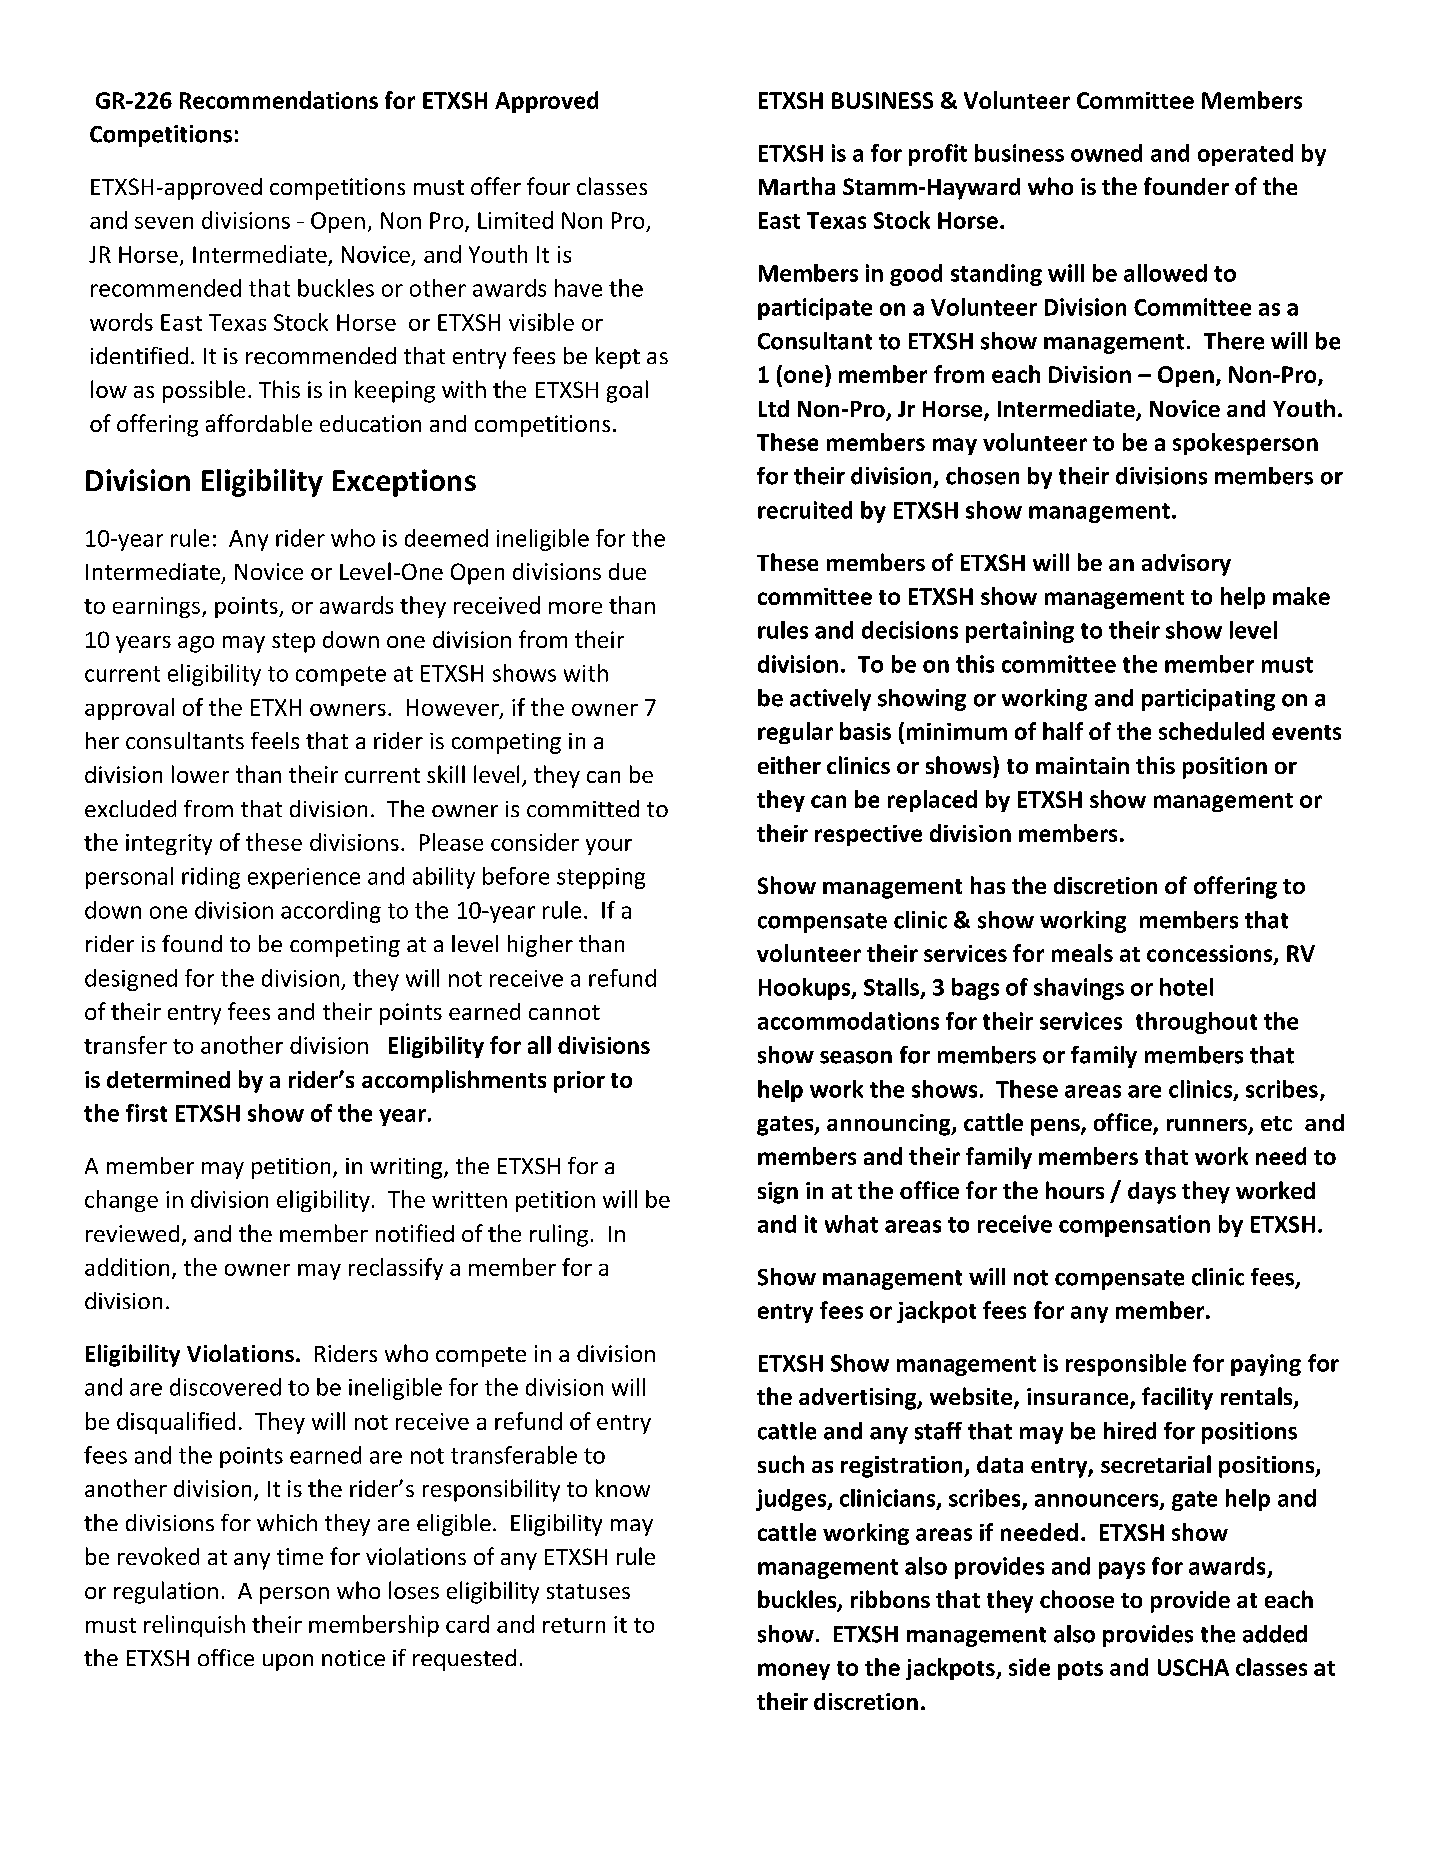  Describe the element at coordinates (1211, 954) in the screenshot. I see `concessions` at that location.
